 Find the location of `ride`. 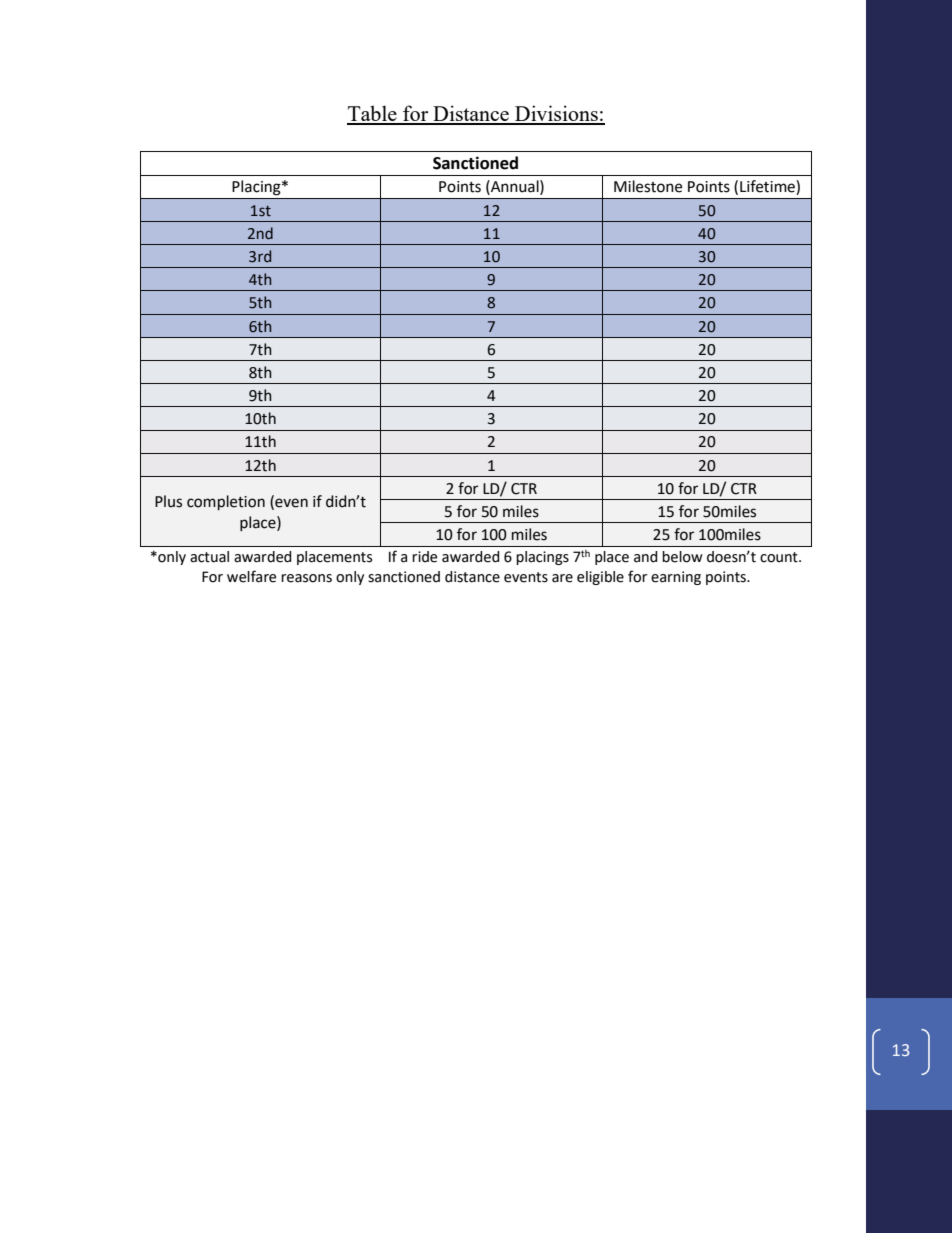

ride is located at coordinates (424, 557).
